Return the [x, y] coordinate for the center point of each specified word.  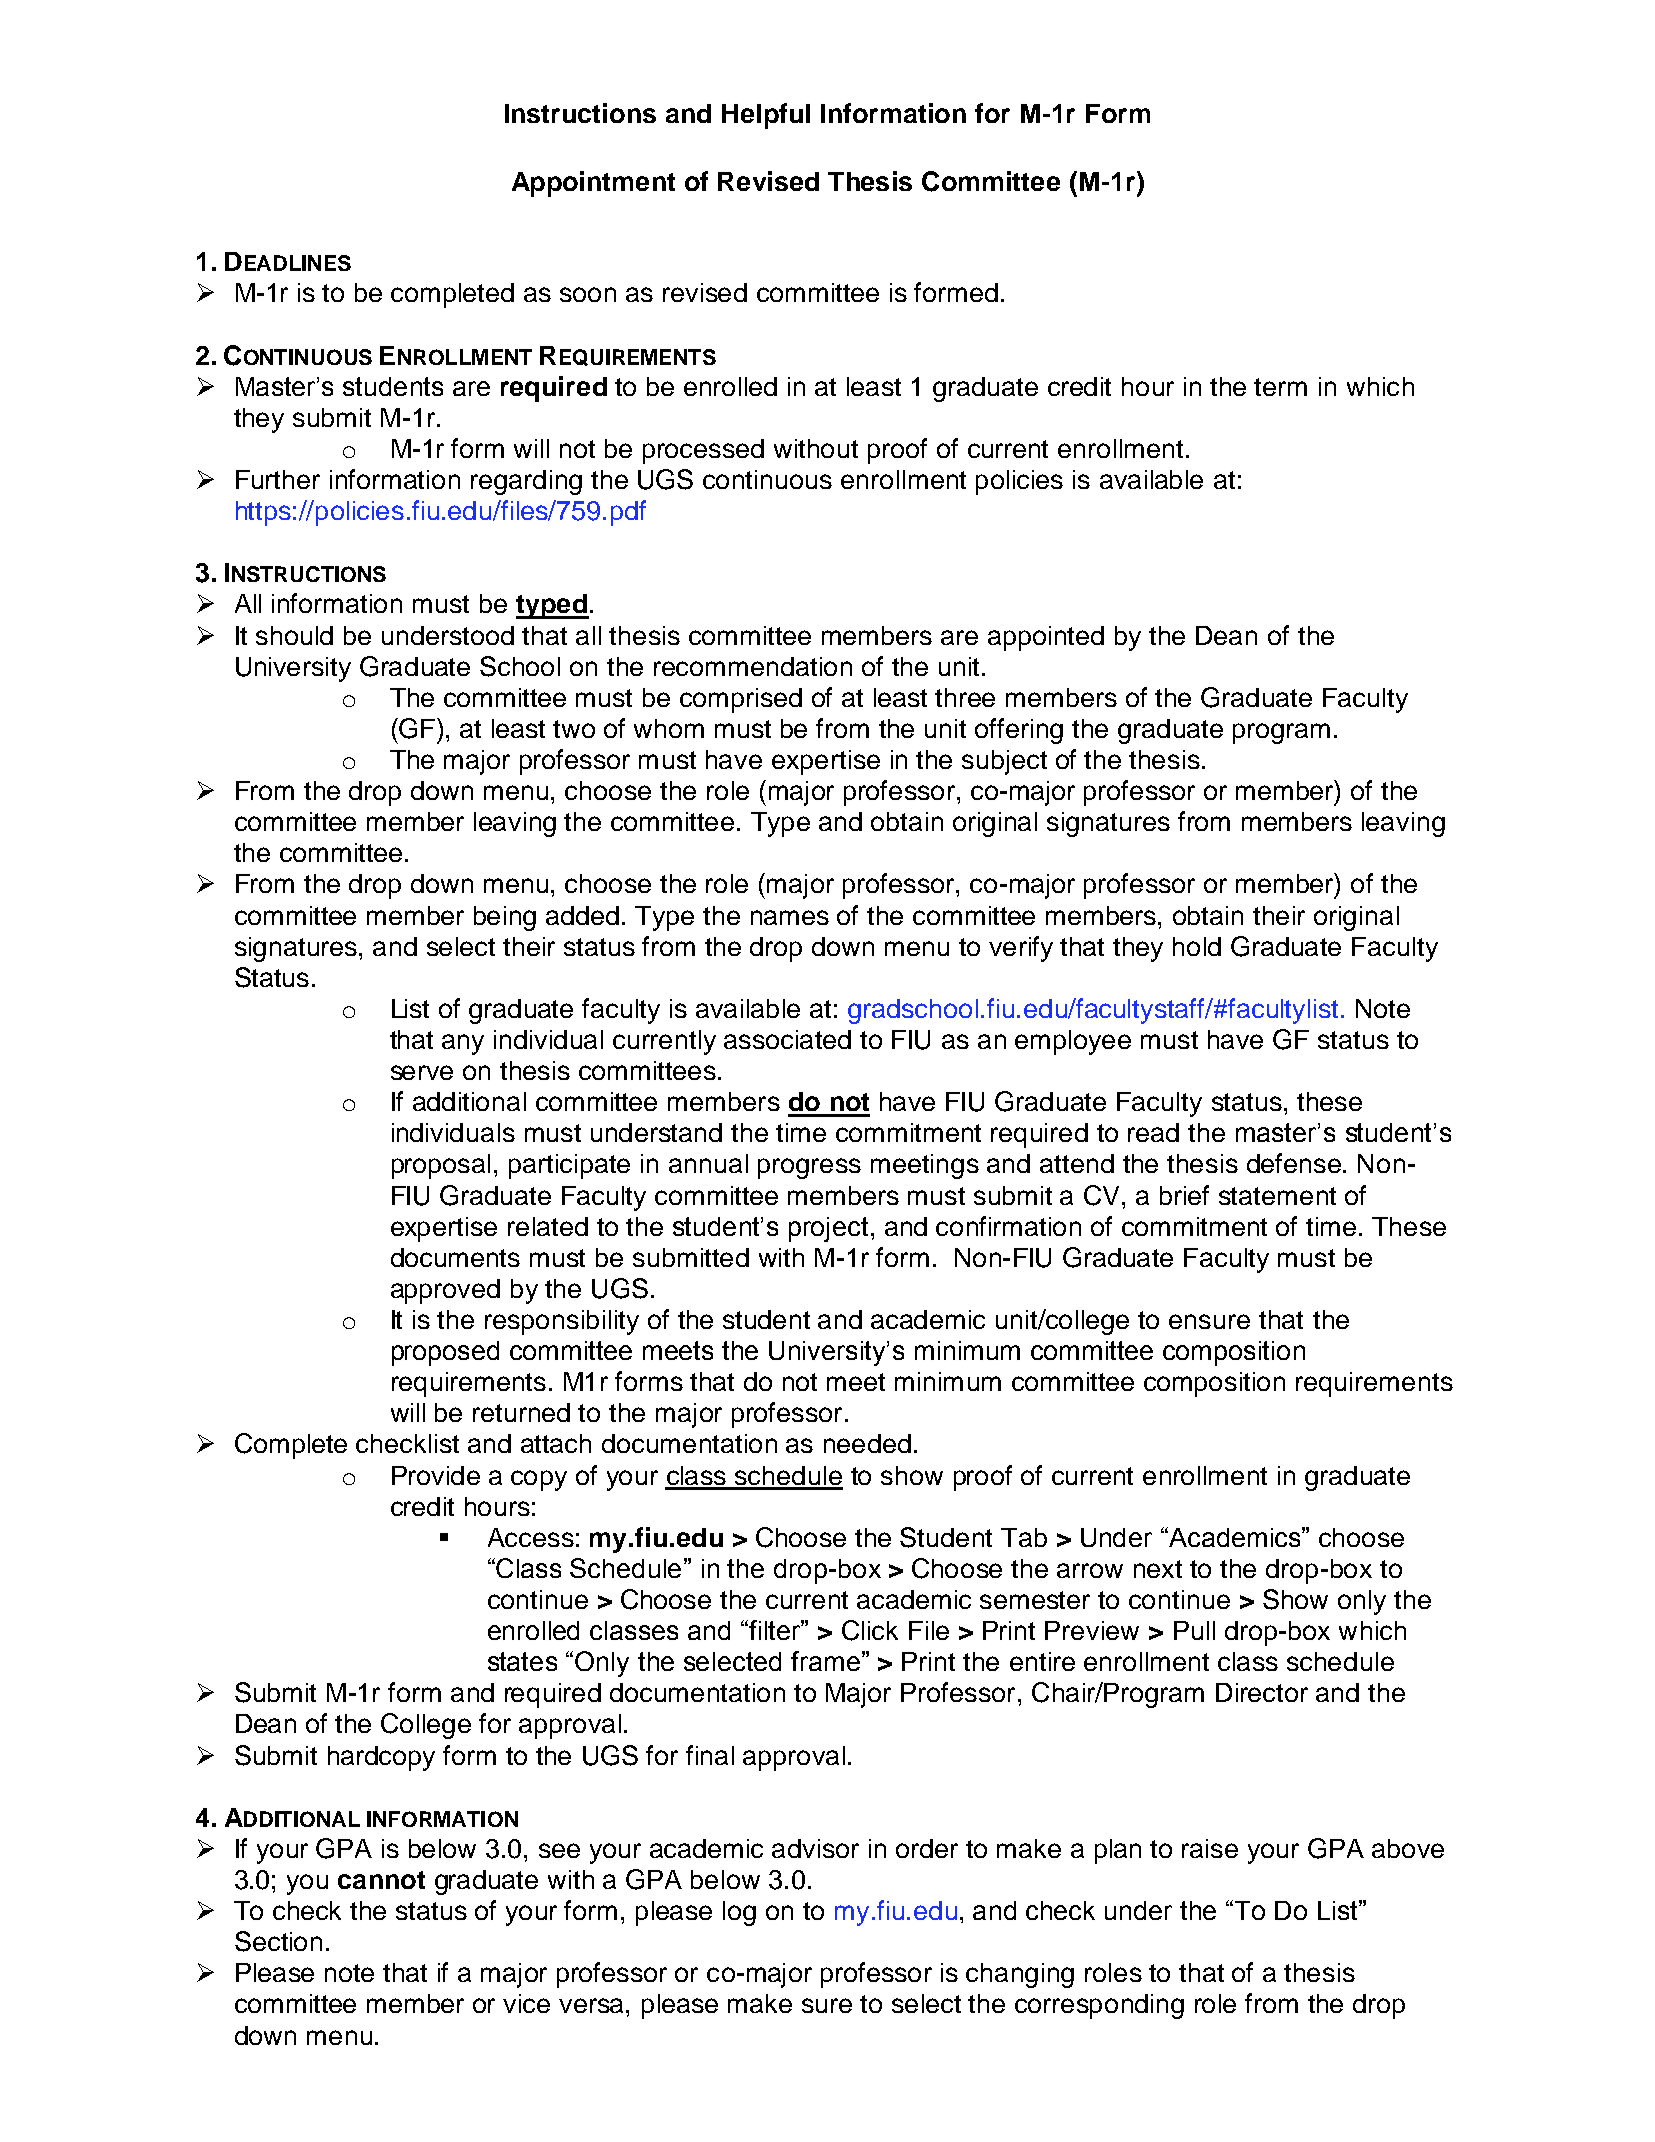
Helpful [766, 116]
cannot [381, 1880]
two [574, 729]
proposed [445, 1353]
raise [1210, 1848]
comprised [741, 700]
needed [867, 1443]
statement [1277, 1196]
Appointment [593, 184]
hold [1197, 946]
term [1280, 387]
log [739, 1913]
